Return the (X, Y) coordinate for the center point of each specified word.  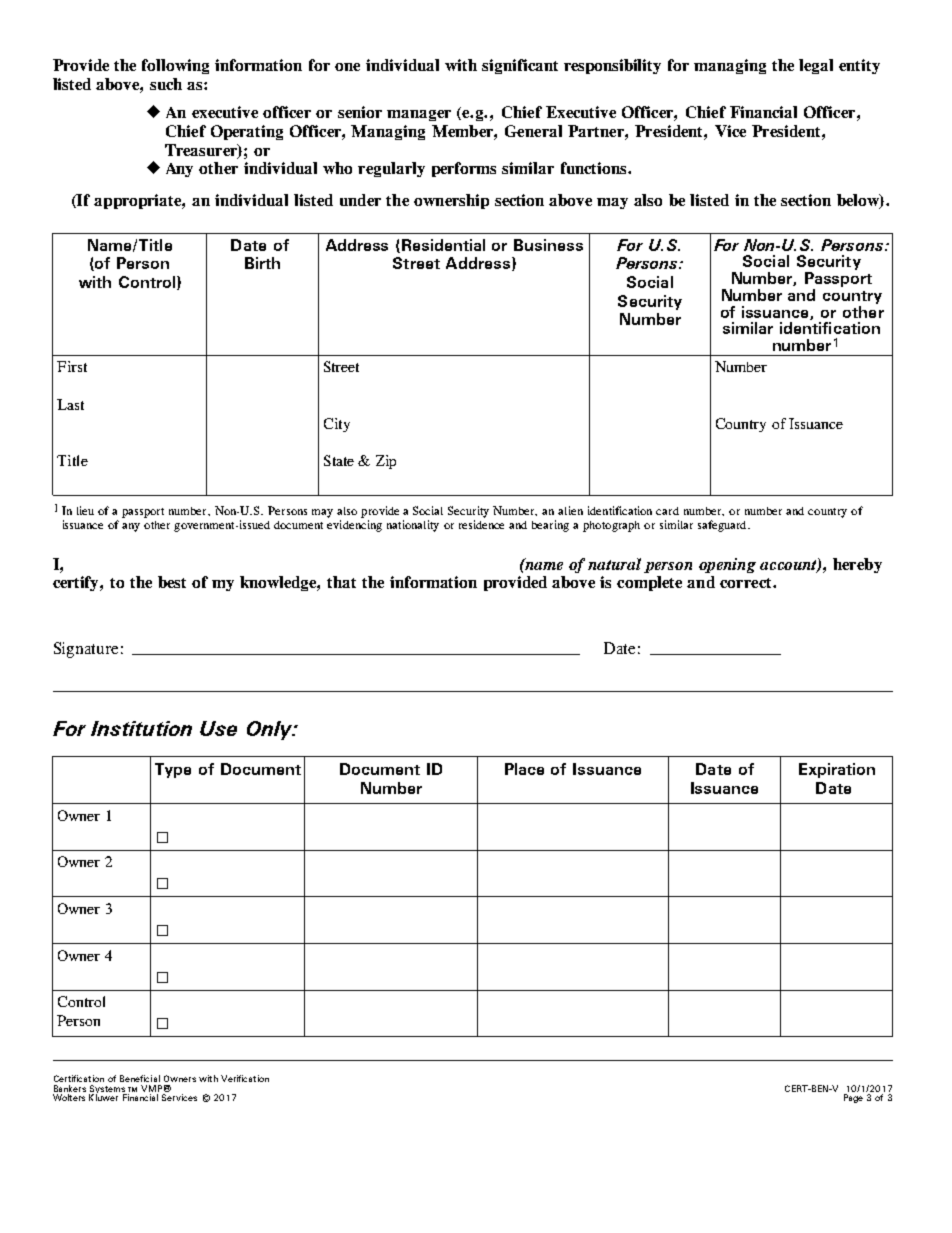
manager (419, 115)
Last (70, 404)
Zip (386, 462)
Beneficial (140, 1078)
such (166, 84)
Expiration (837, 770)
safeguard (723, 526)
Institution (141, 728)
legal (816, 66)
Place (524, 769)
